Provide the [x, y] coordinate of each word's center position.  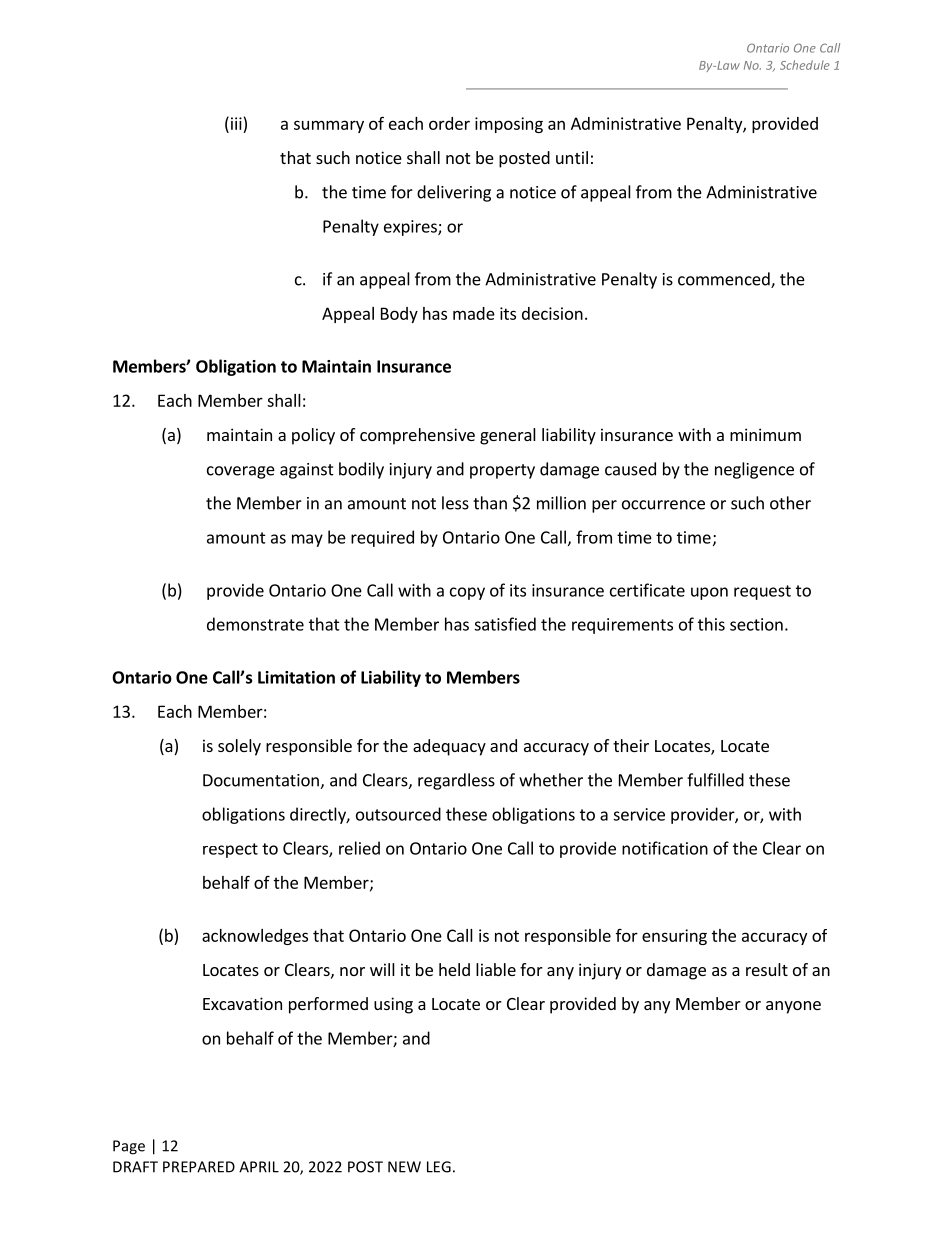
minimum [765, 434]
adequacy [449, 747]
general [508, 436]
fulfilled [715, 780]
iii [235, 123]
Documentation [262, 781]
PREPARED [199, 1167]
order [449, 123]
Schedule [805, 65]
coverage [241, 472]
